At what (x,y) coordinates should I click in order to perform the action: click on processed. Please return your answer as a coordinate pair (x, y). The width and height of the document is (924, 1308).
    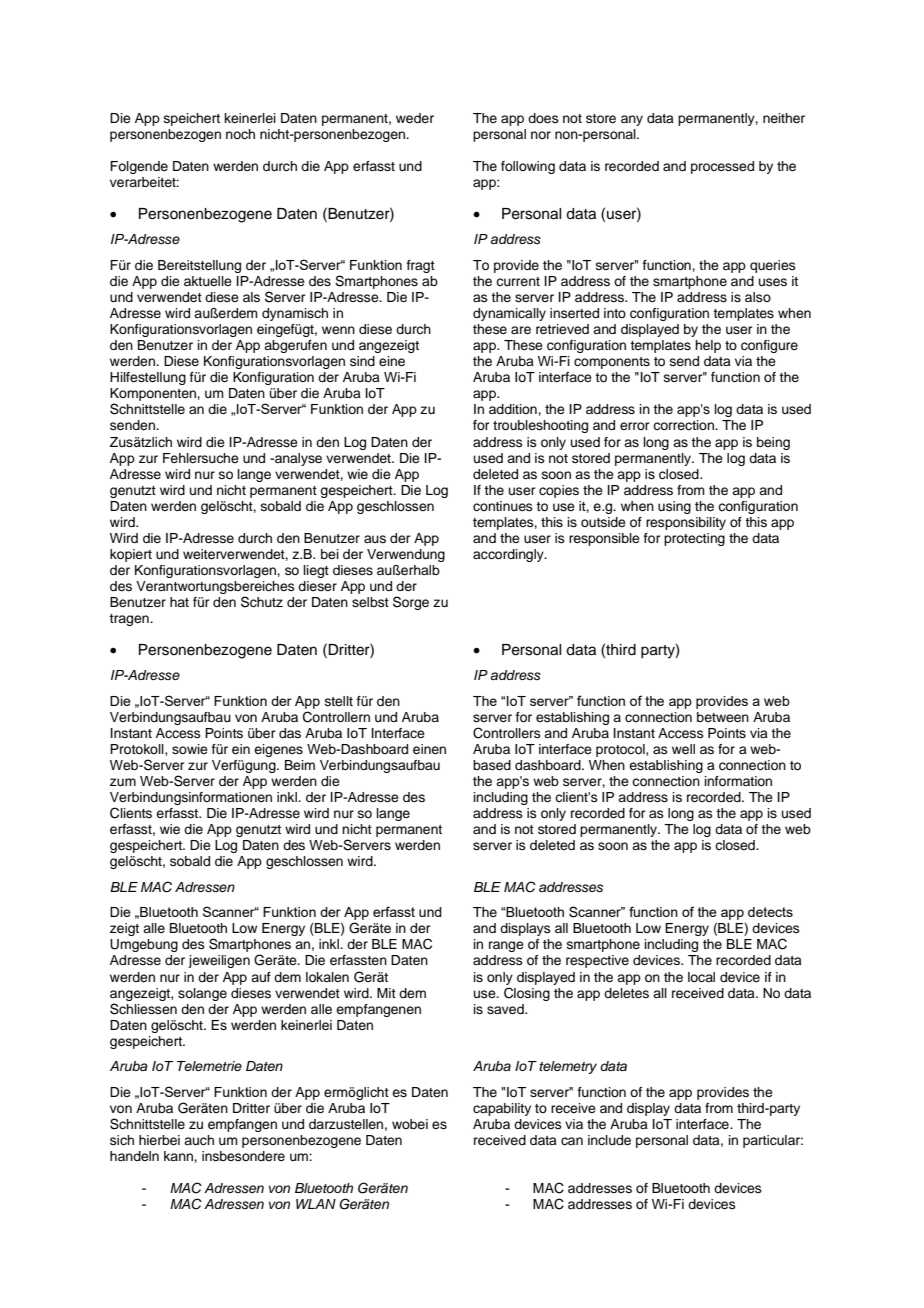
    Looking at the image, I should click on (722, 167).
